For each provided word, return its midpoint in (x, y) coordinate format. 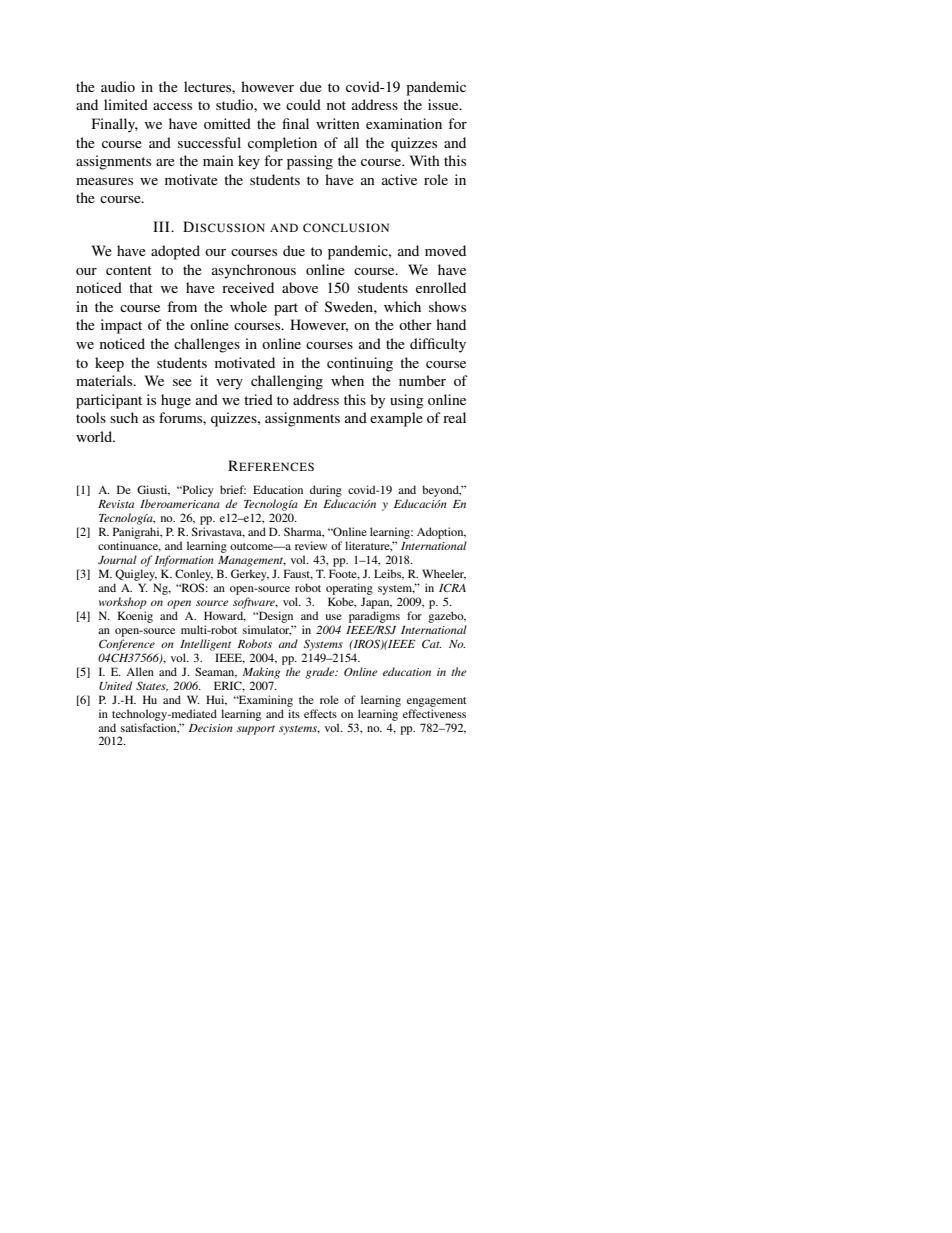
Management (252, 561)
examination (404, 123)
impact (121, 326)
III (162, 226)
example (396, 419)
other (415, 324)
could (303, 104)
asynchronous (254, 271)
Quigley (136, 575)
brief (233, 489)
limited (126, 104)
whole (248, 306)
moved (445, 250)
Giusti (153, 490)
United (115, 685)
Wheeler (444, 574)
